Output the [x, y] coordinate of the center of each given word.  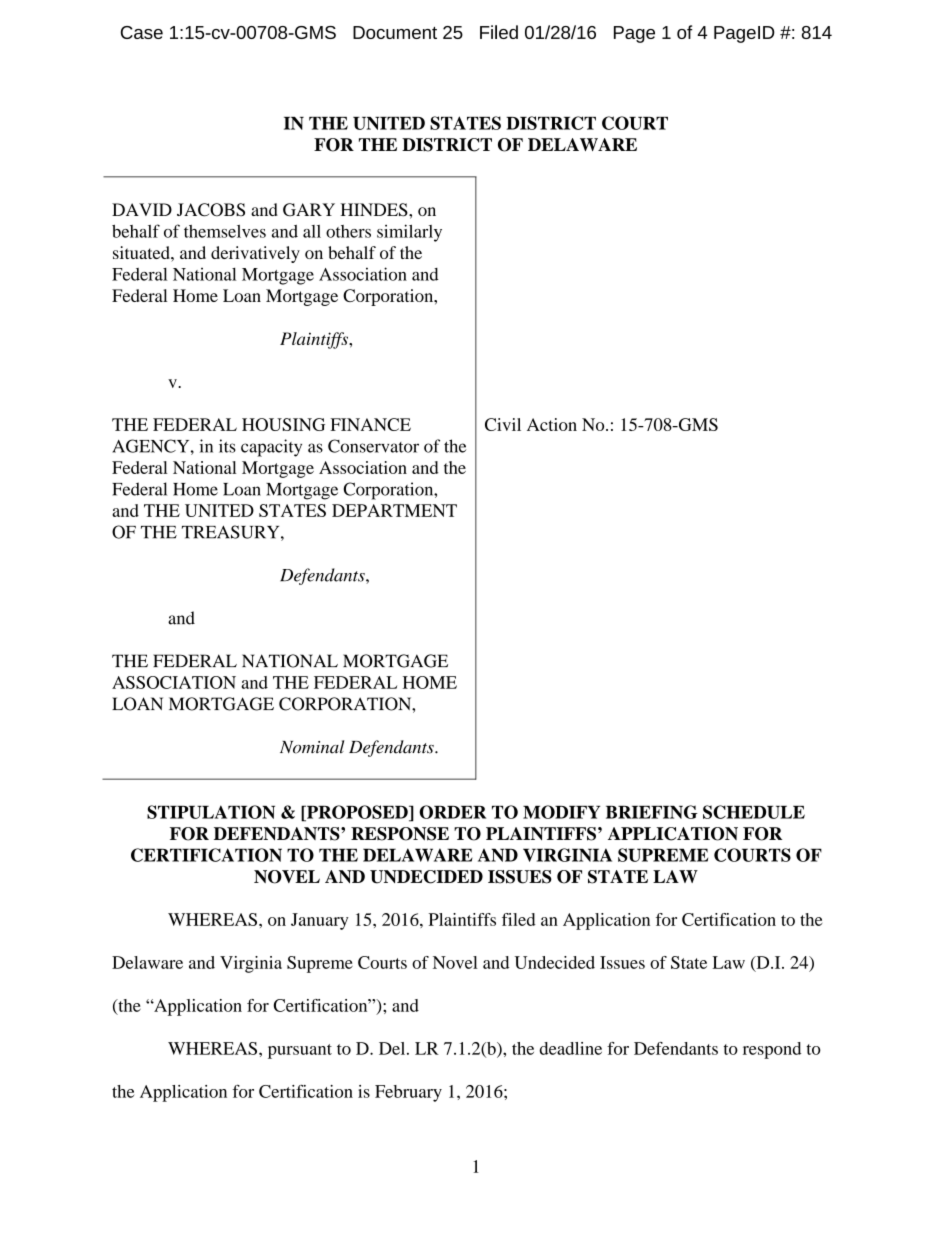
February [408, 1093]
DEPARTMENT [394, 510]
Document [395, 32]
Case [142, 32]
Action [552, 424]
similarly [409, 233]
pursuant [300, 1051]
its [227, 446]
